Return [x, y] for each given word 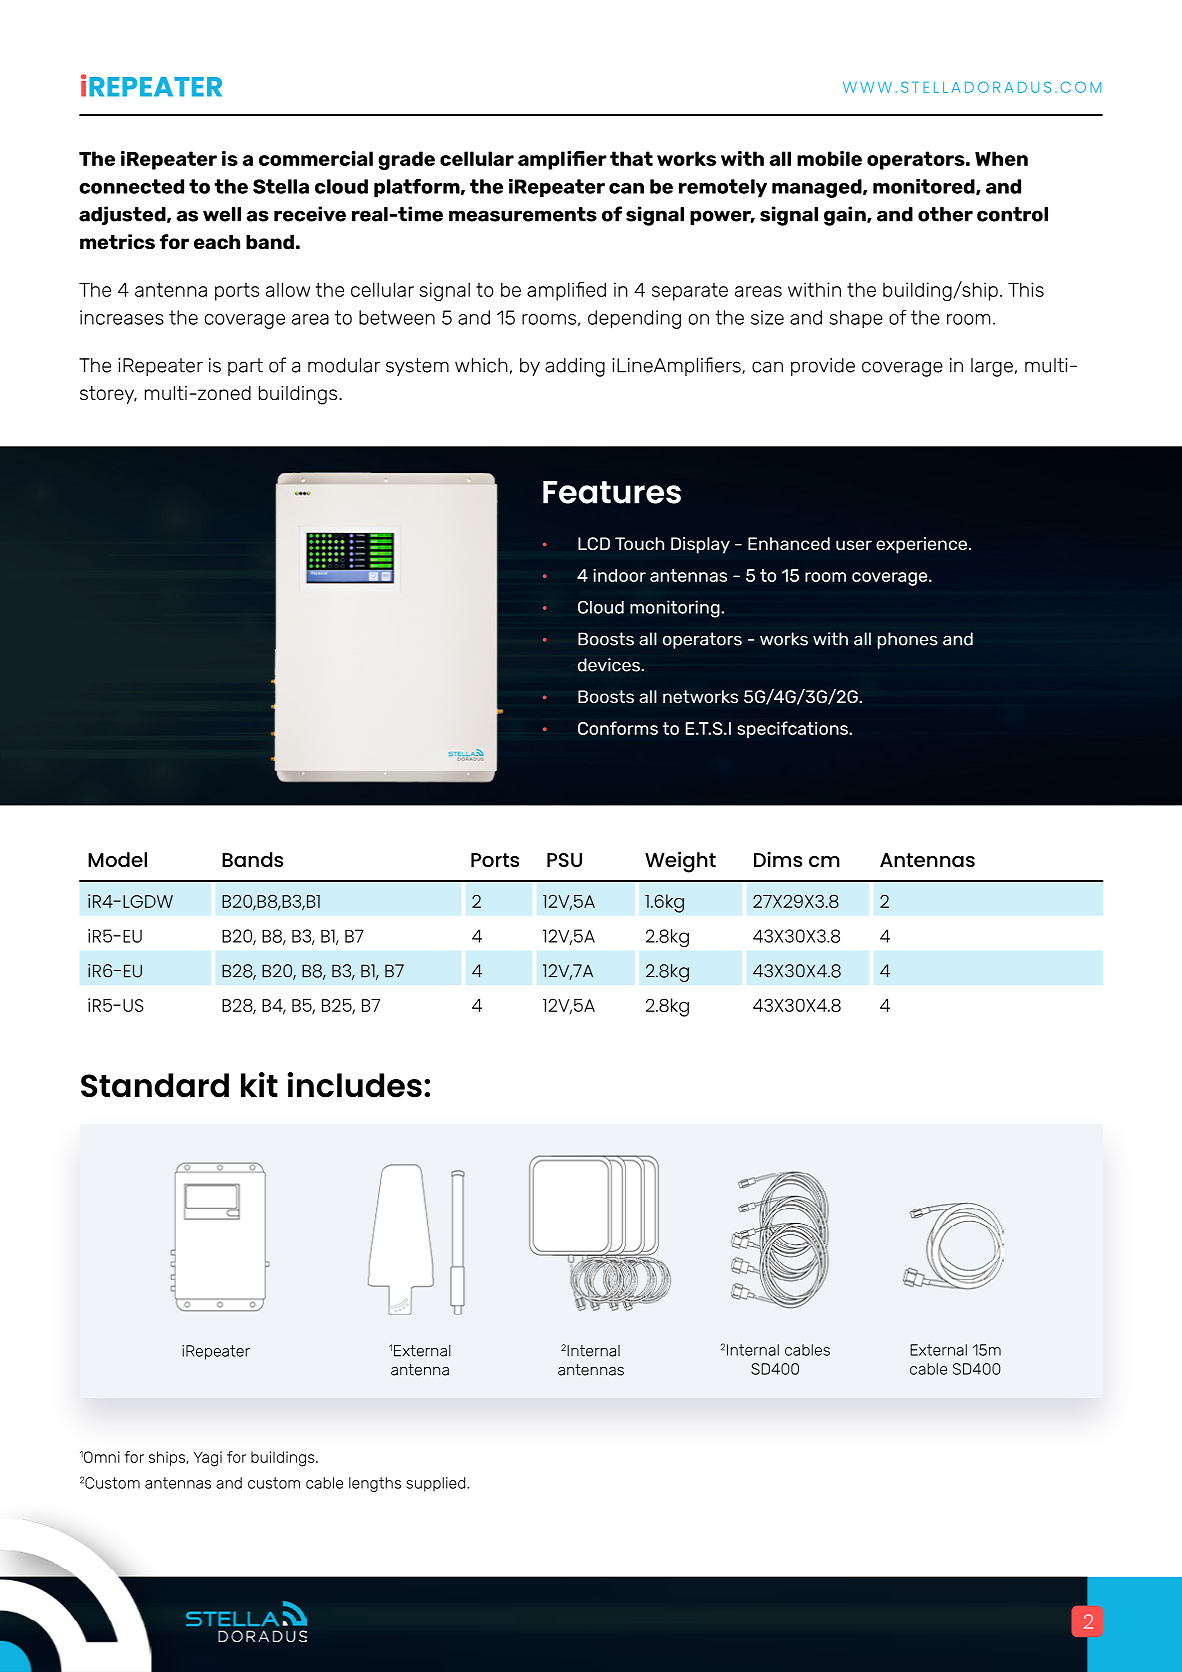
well [222, 214]
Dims [778, 859]
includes [354, 1085]
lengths [375, 1484]
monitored [925, 187]
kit [259, 1084]
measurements [523, 214]
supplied [437, 1484]
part [245, 367]
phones [908, 640]
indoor [619, 575]
